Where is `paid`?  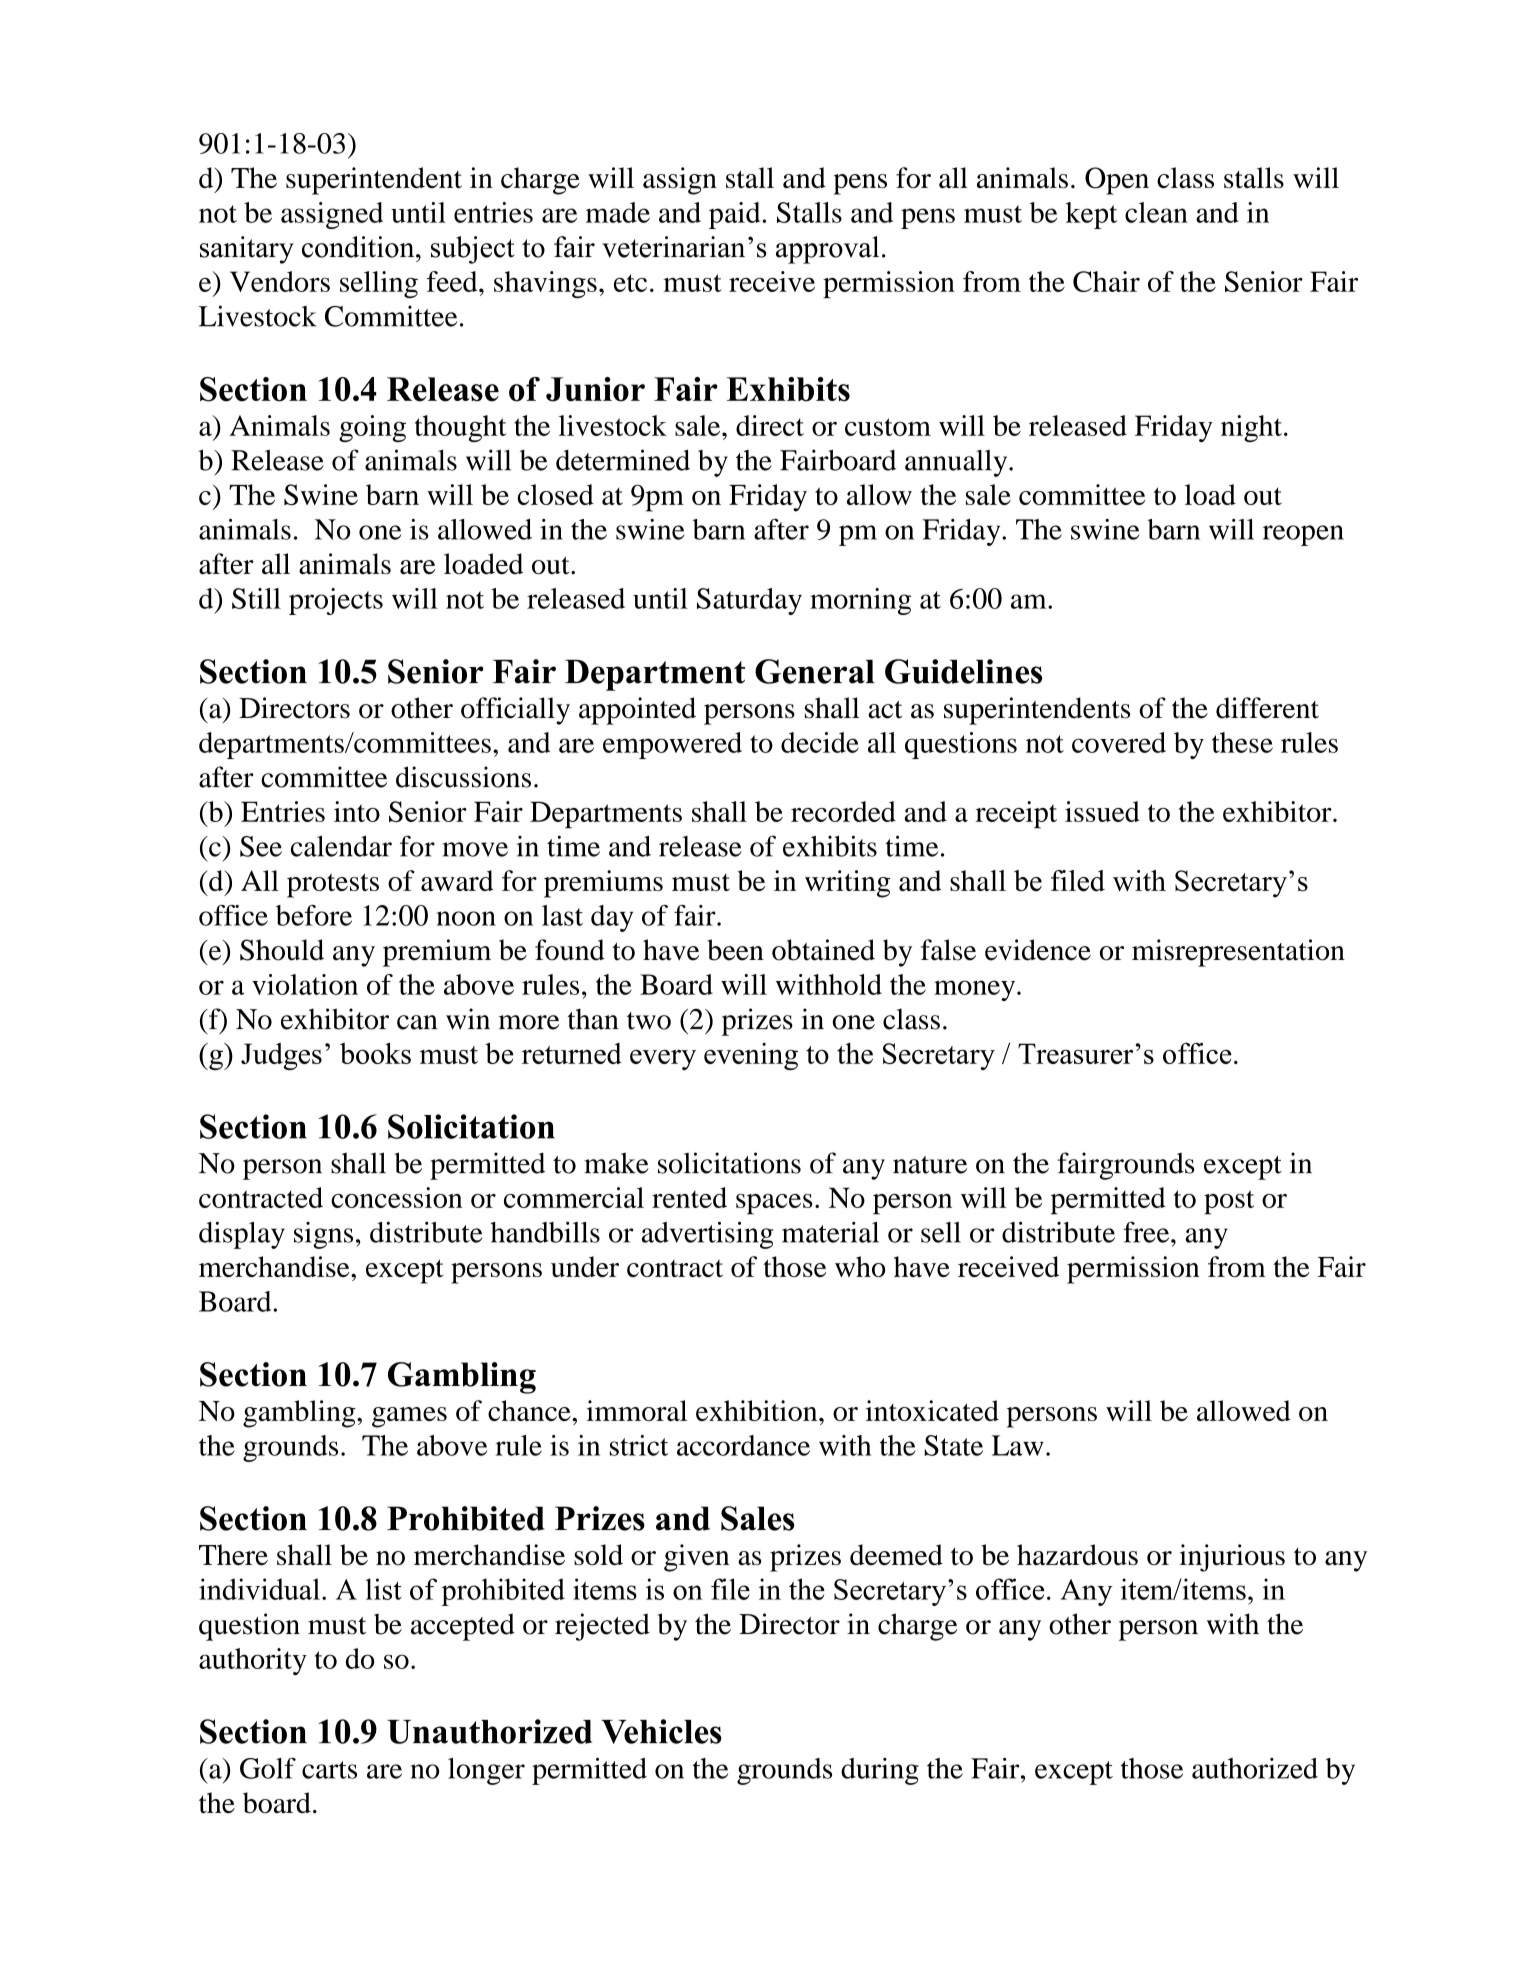 paid is located at coordinates (736, 215).
